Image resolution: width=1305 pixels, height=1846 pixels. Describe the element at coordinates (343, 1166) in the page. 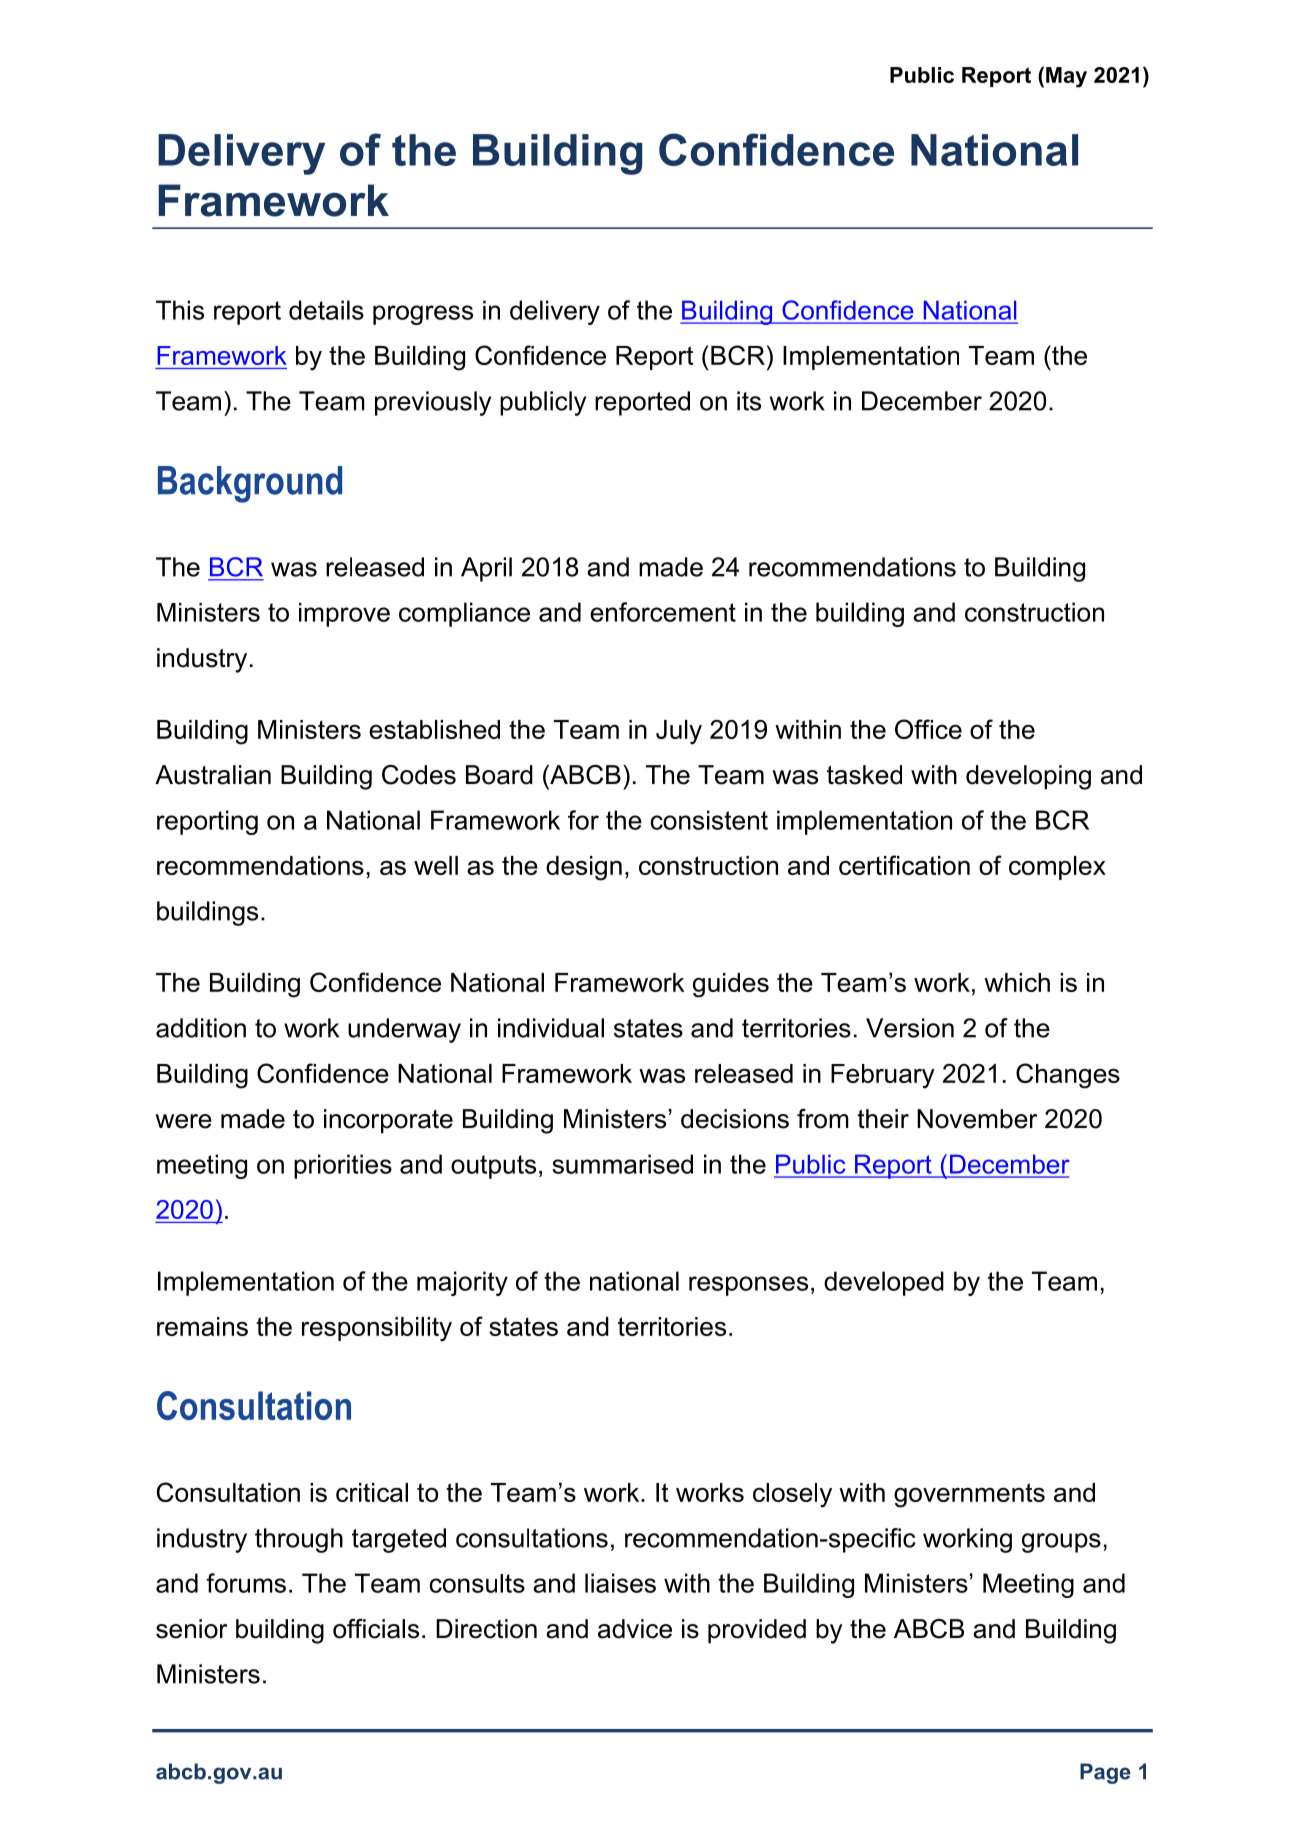

I see `priorities` at that location.
